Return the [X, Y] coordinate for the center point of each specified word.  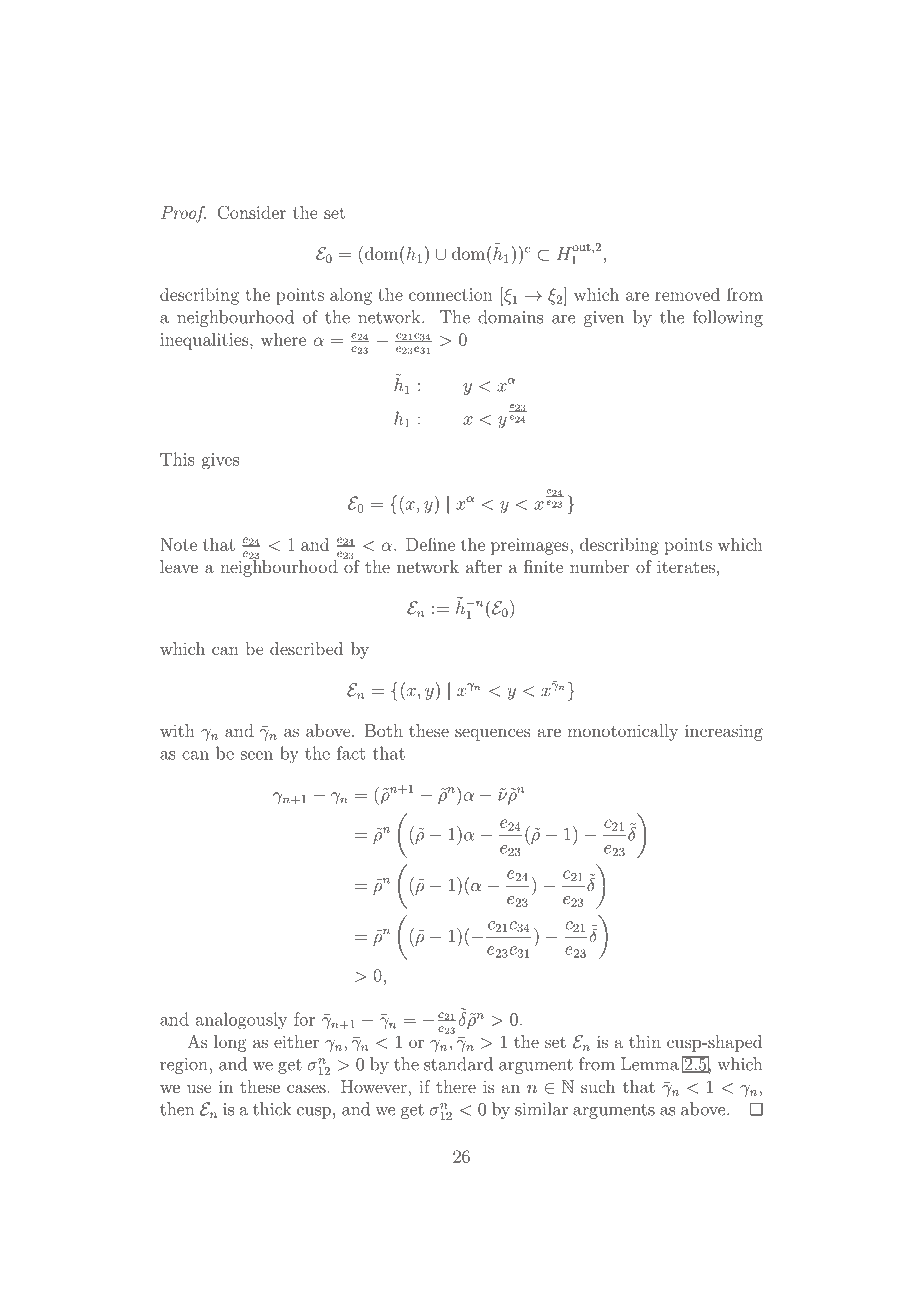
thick [272, 1109]
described [306, 648]
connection [451, 294]
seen [257, 755]
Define [430, 544]
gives [220, 461]
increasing [724, 732]
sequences [493, 734]
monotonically [622, 732]
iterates [686, 567]
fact [351, 753]
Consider [251, 212]
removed [687, 294]
